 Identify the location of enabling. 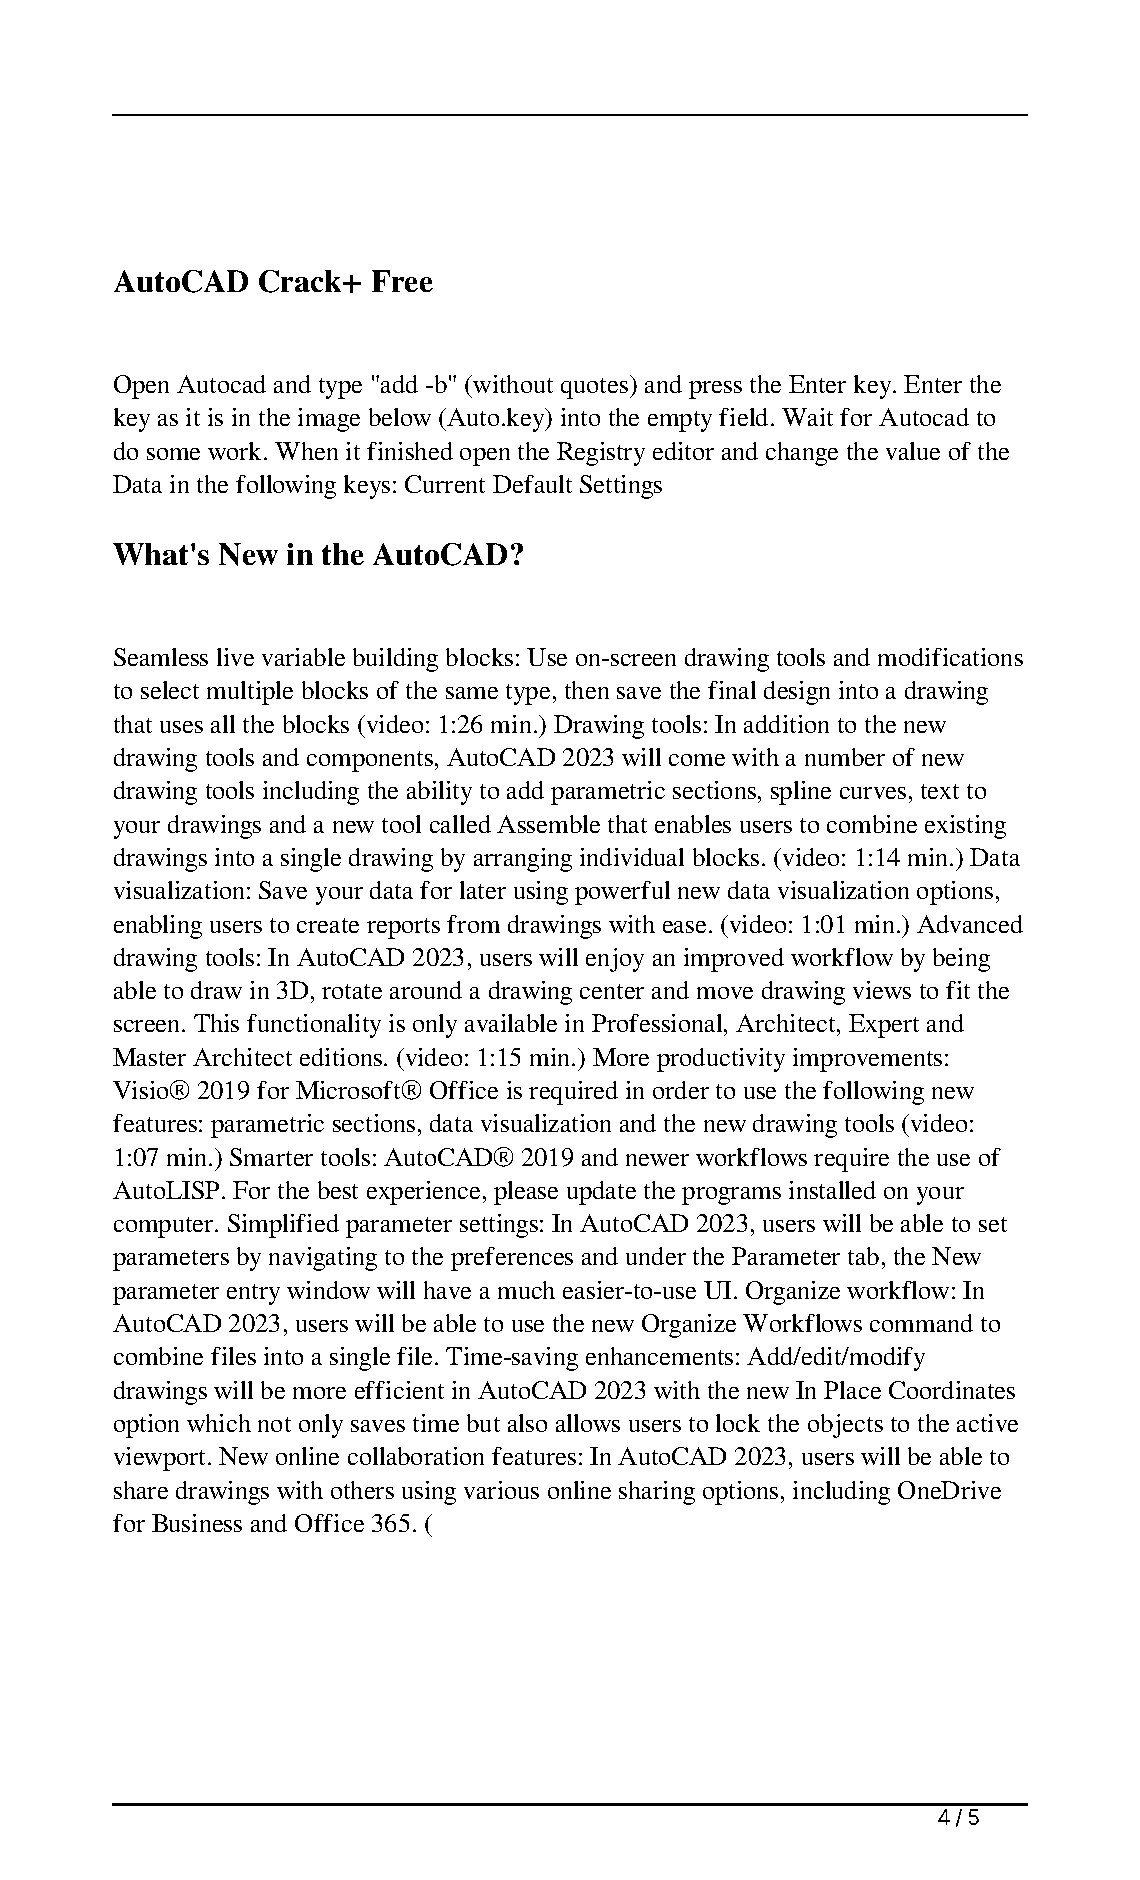
(158, 927).
